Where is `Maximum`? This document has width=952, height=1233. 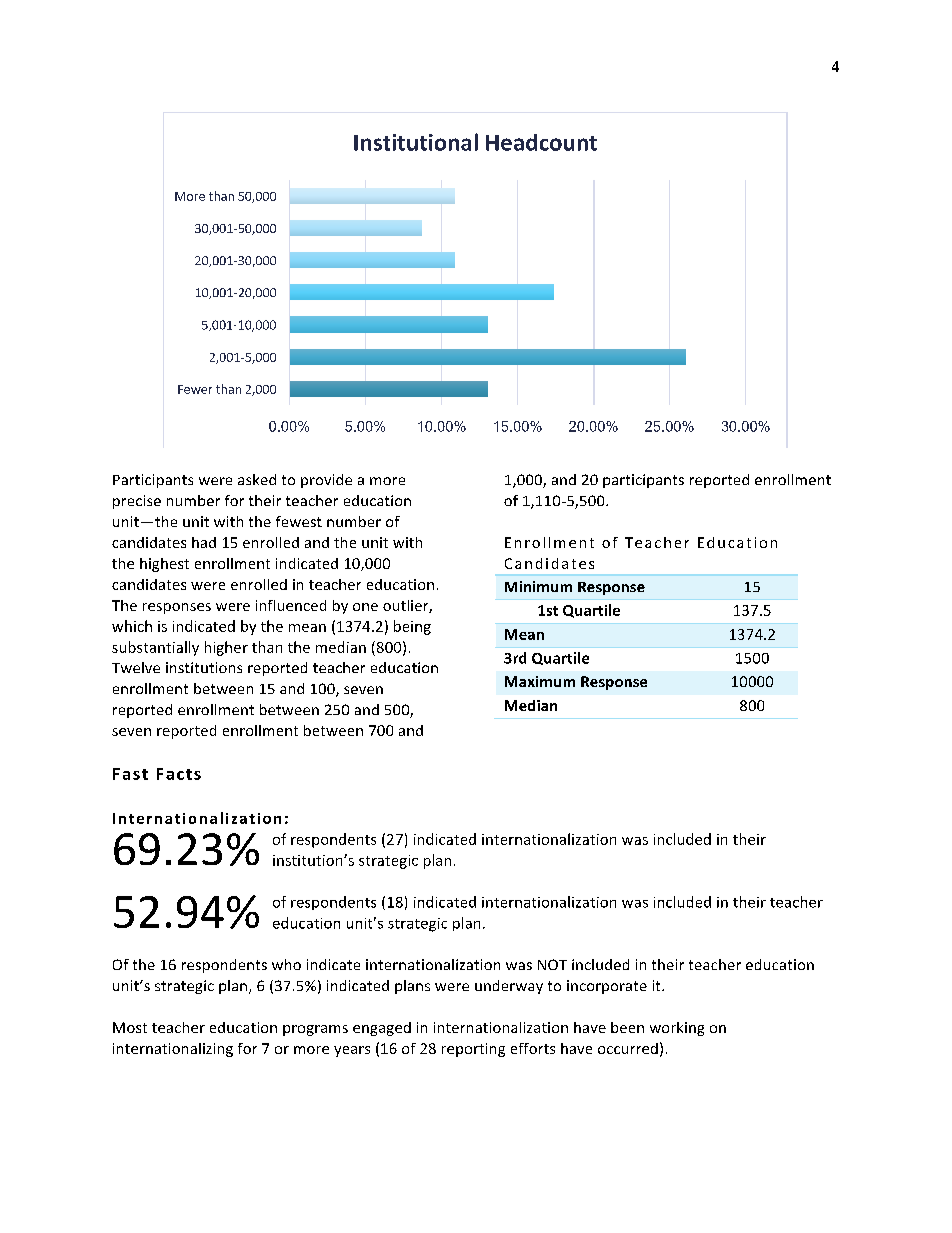 Maximum is located at coordinates (540, 681).
